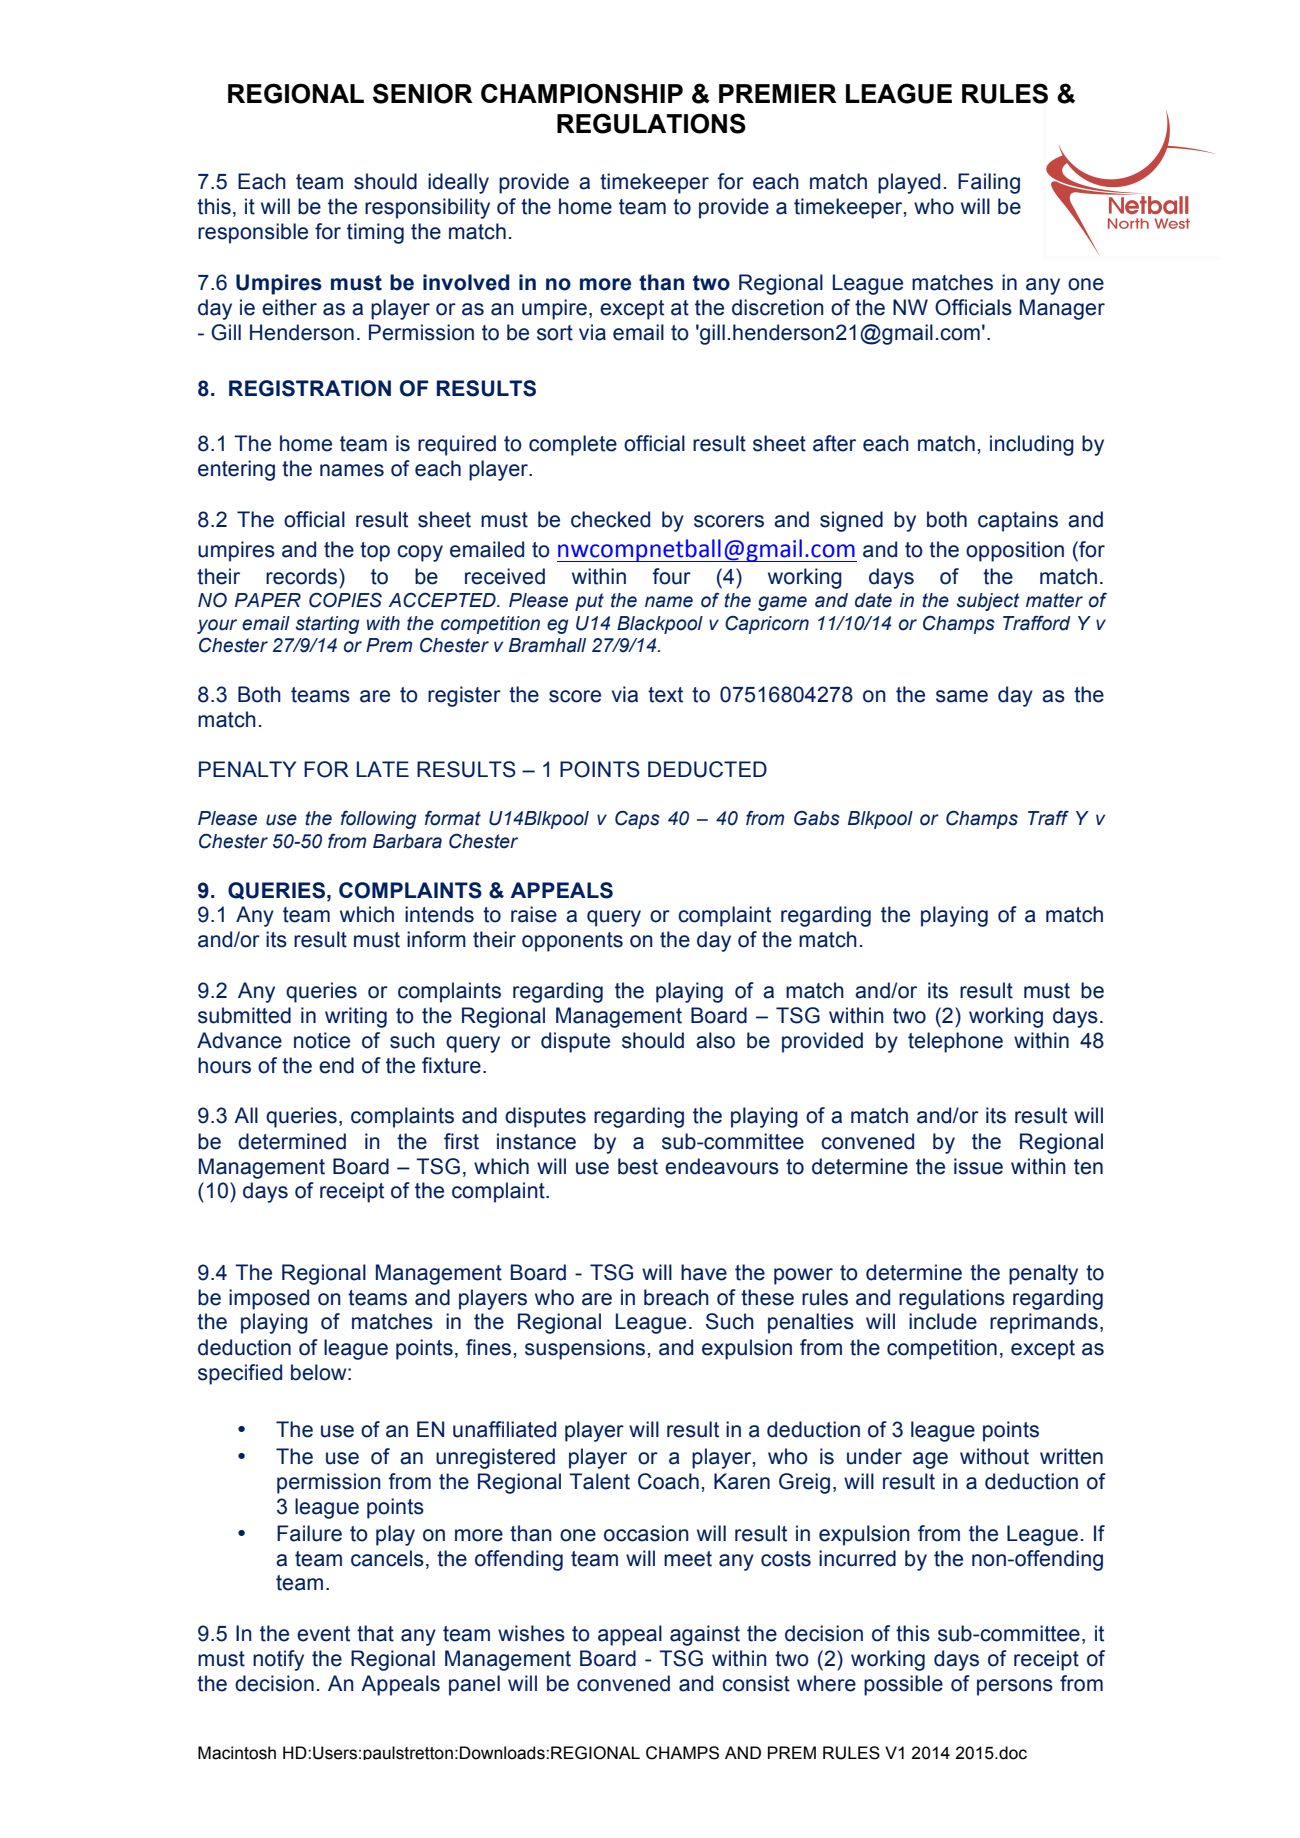 This screenshot has height=1838, width=1300. Describe the element at coordinates (582, 93) in the screenshot. I see `CHAMPIONSHIP` at that location.
